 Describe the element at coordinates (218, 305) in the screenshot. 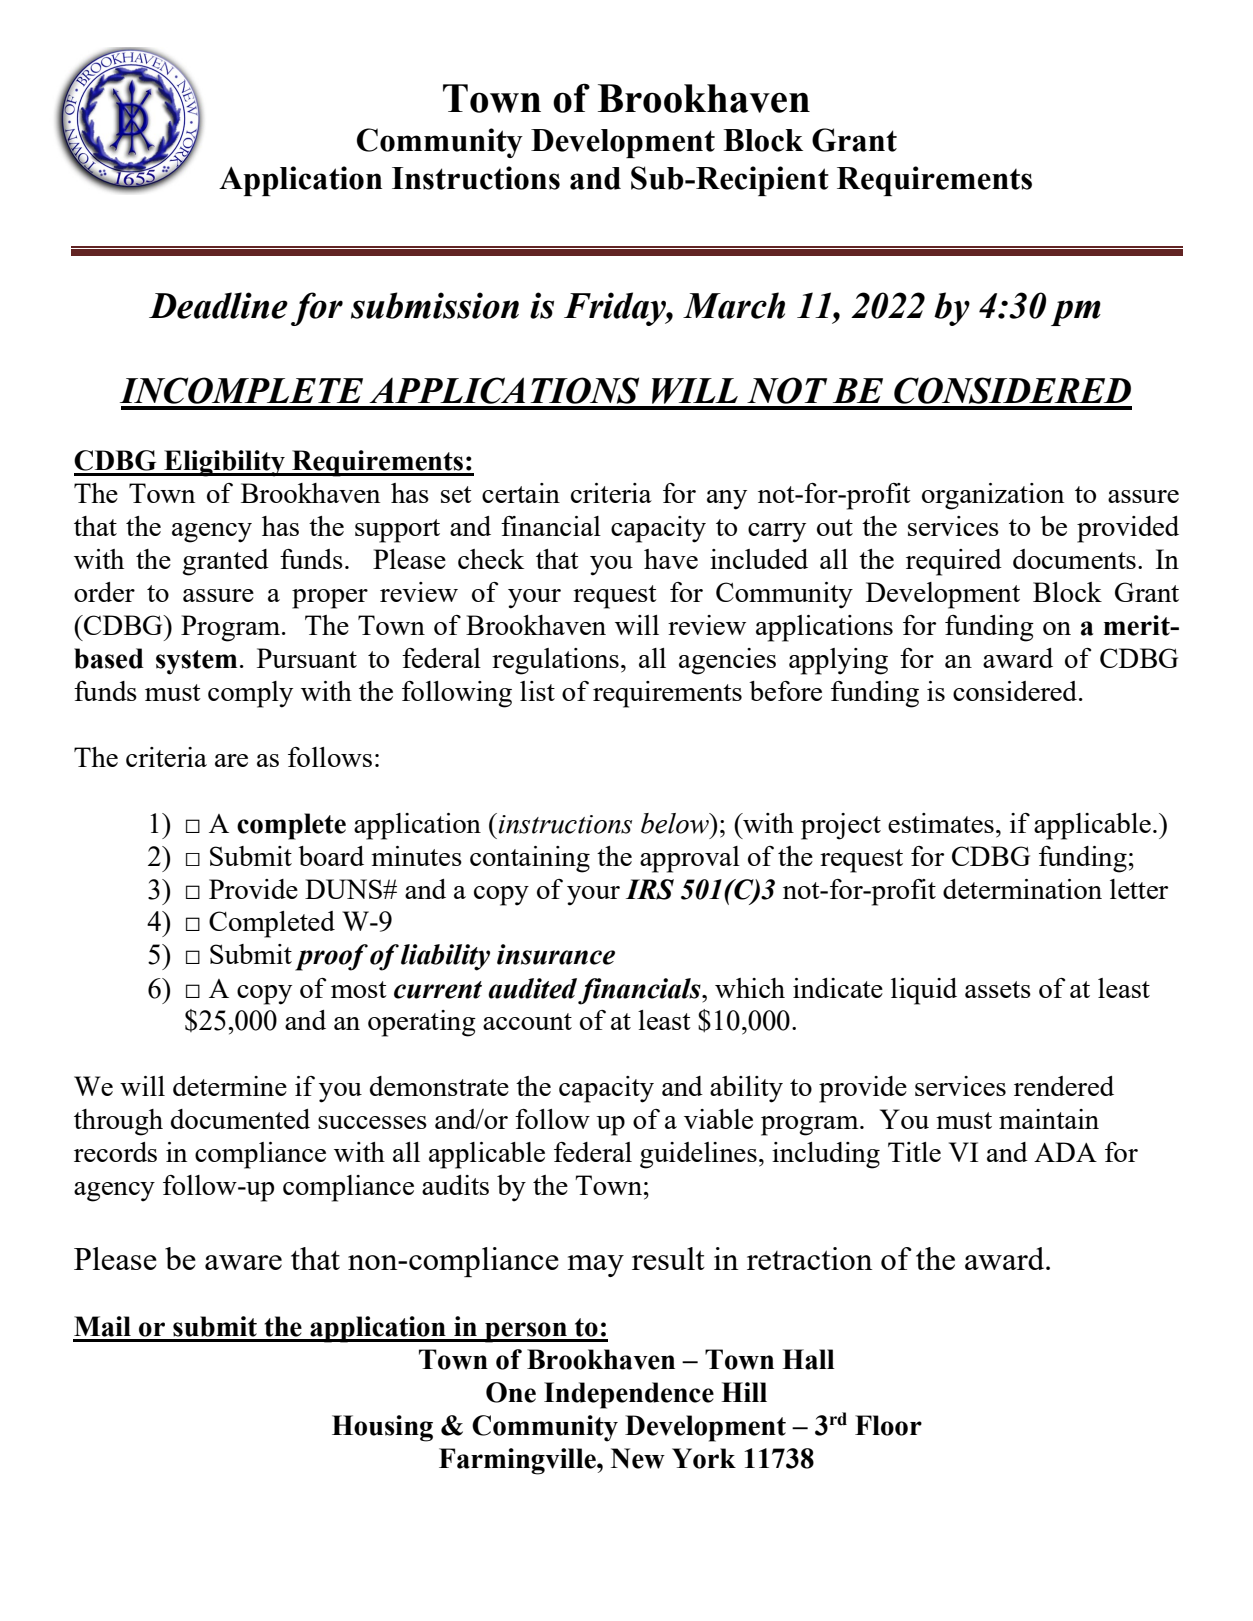

I see `Deadline` at that location.
